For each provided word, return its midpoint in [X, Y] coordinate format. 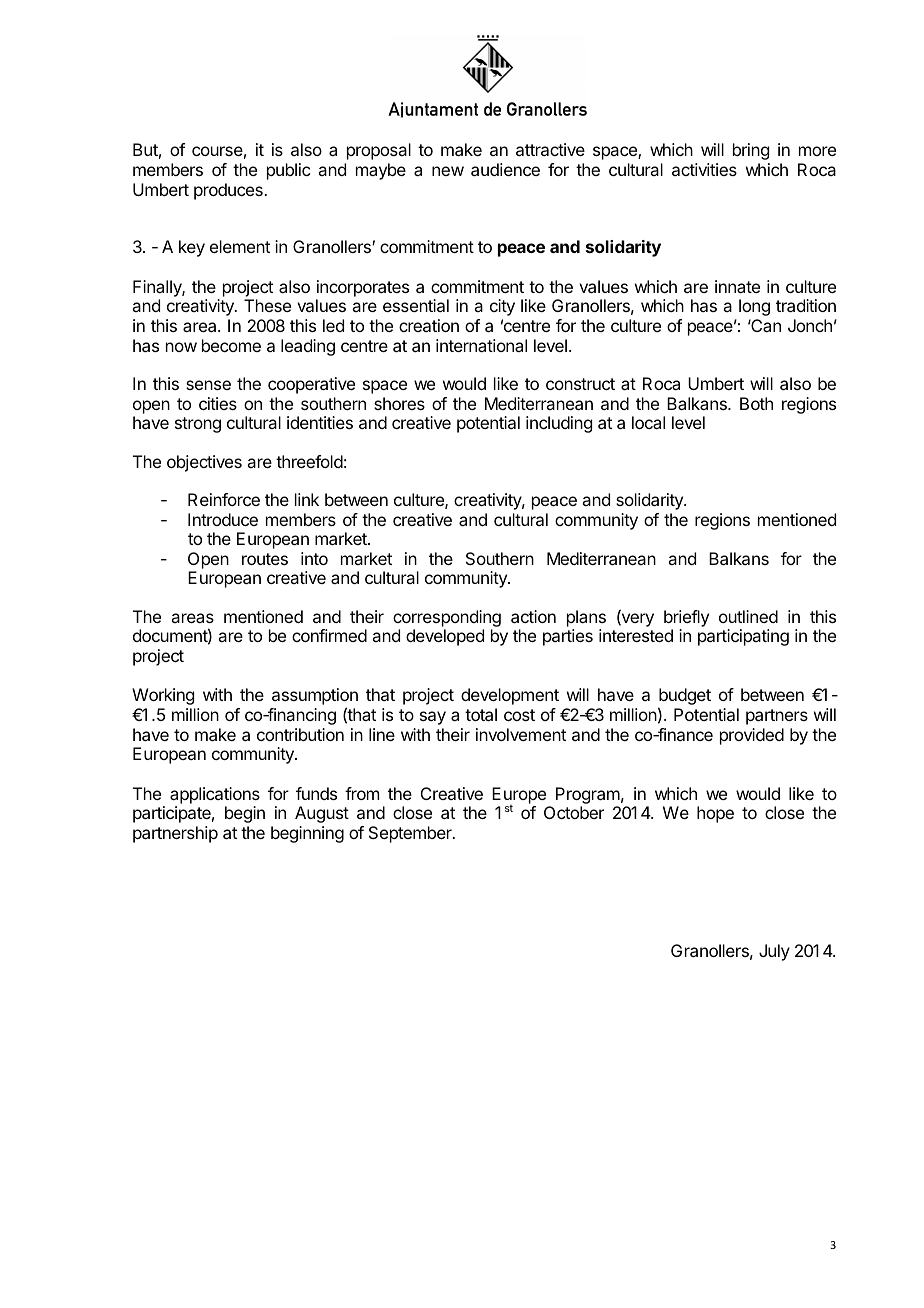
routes [265, 559]
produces [229, 191]
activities [704, 169]
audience [505, 169]
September [411, 834]
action [533, 616]
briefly [686, 618]
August [322, 814]
